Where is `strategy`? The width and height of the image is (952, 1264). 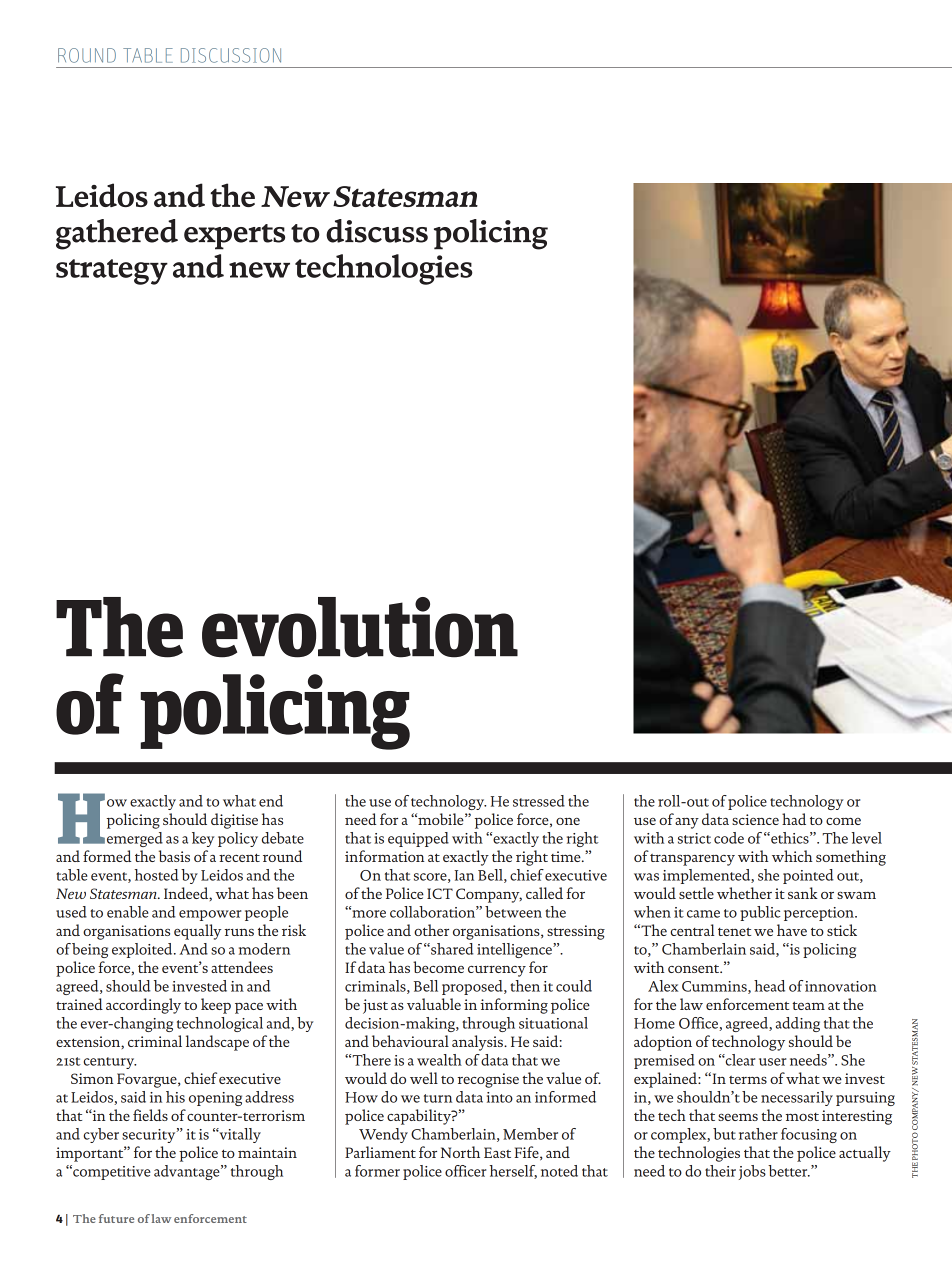 strategy is located at coordinates (112, 272).
